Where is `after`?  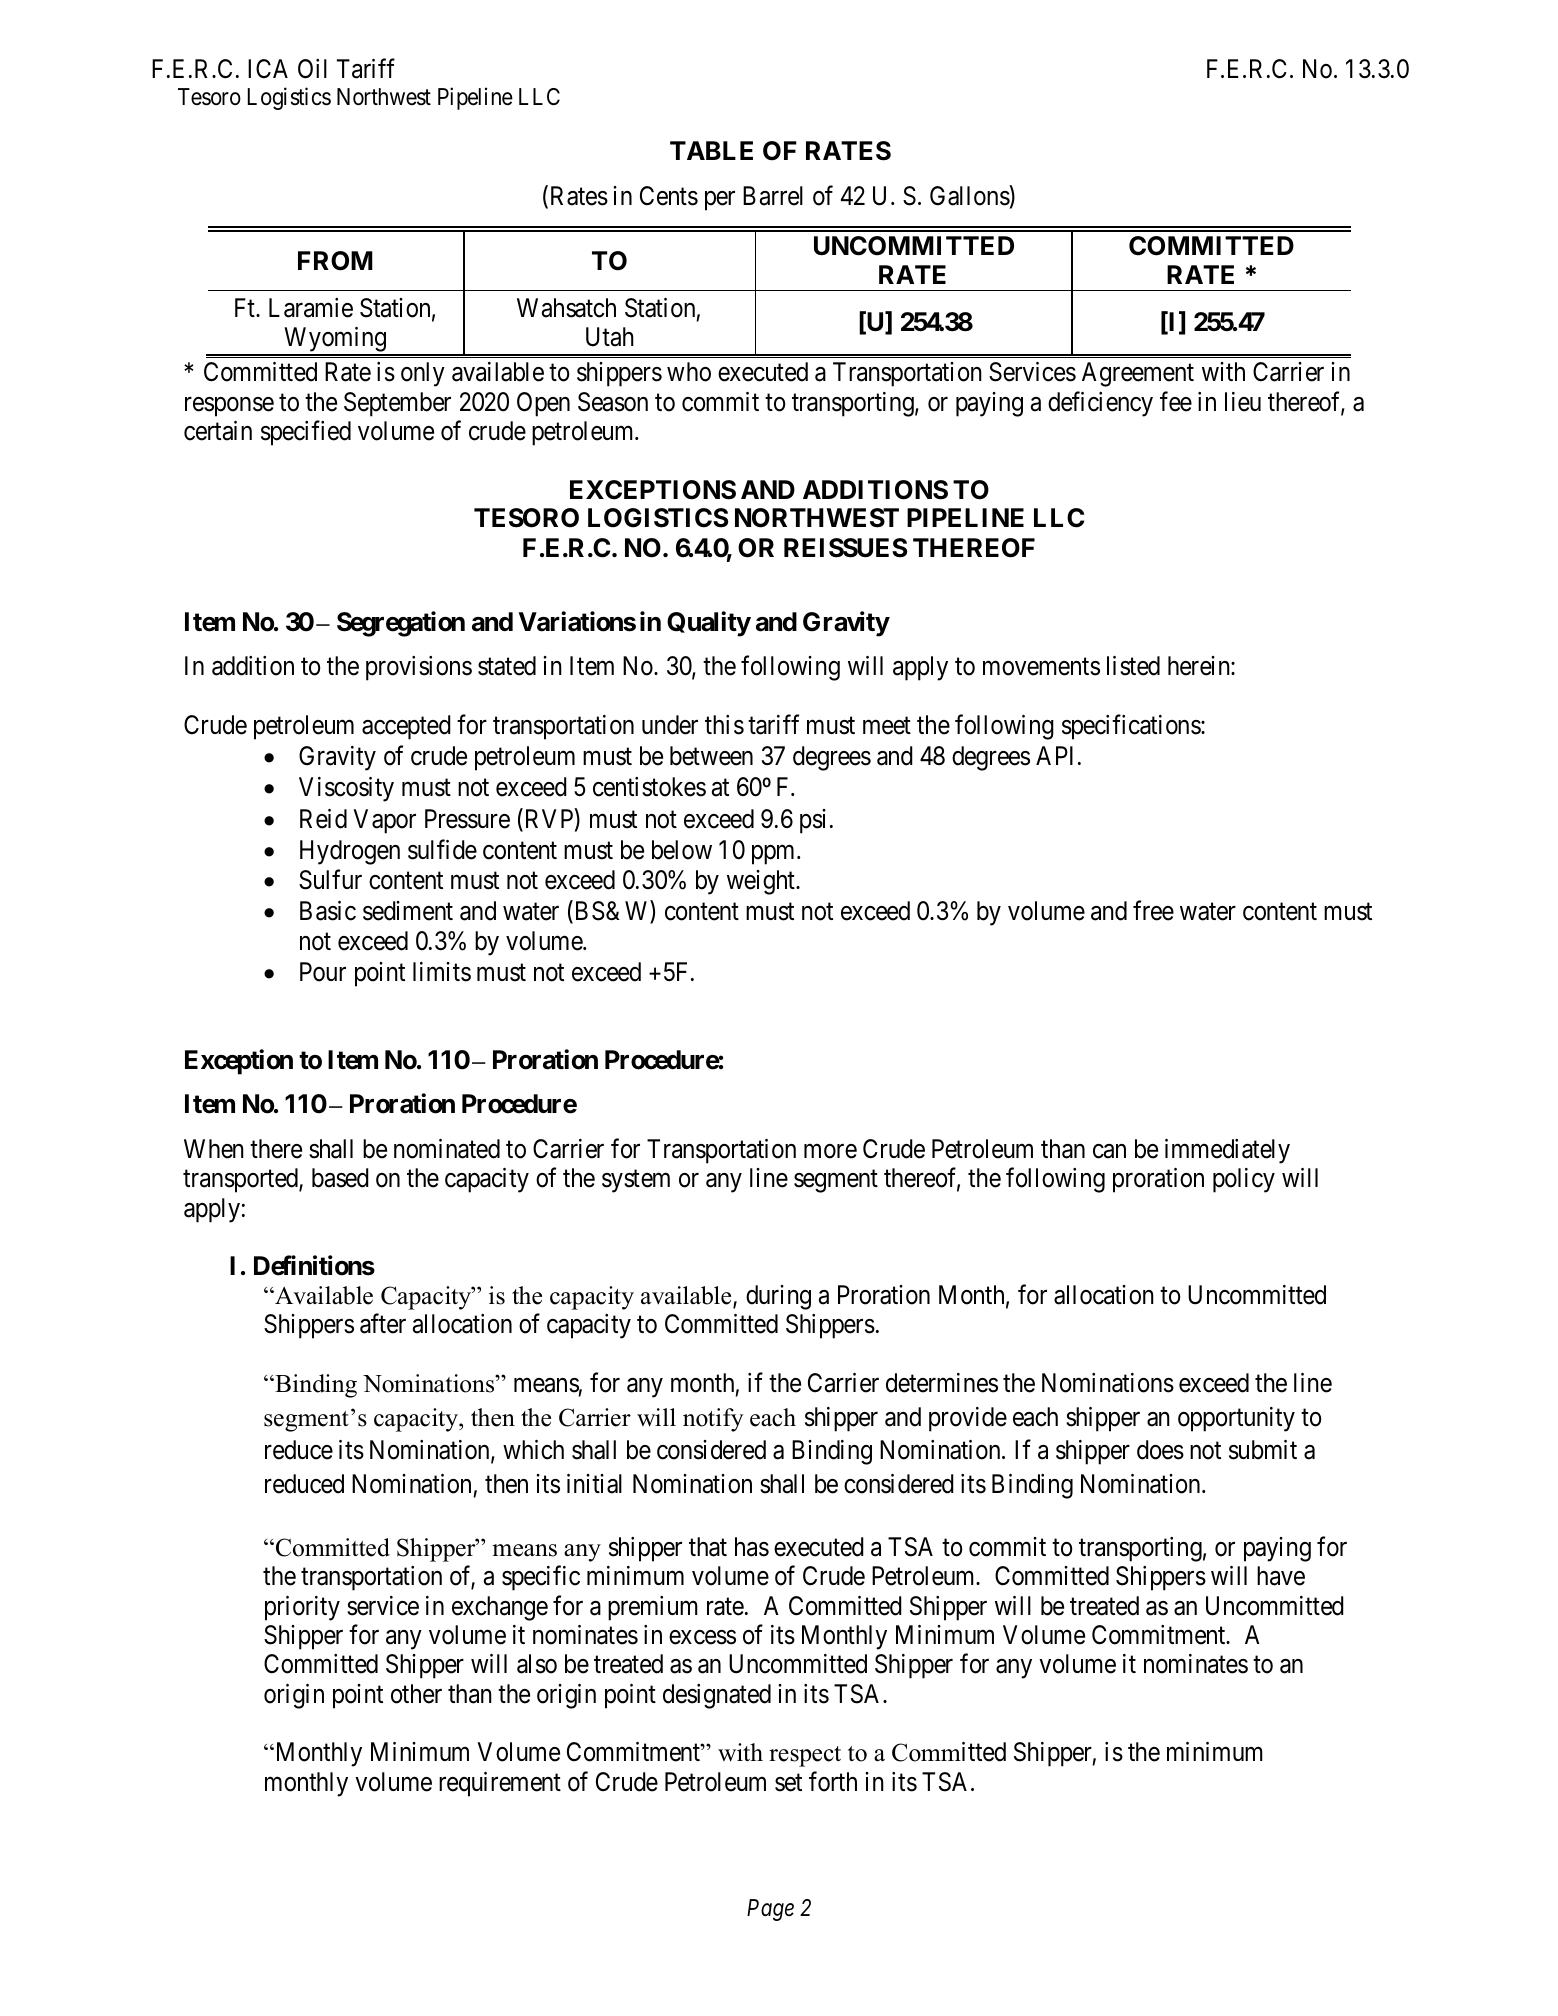
after is located at coordinates (383, 1324).
